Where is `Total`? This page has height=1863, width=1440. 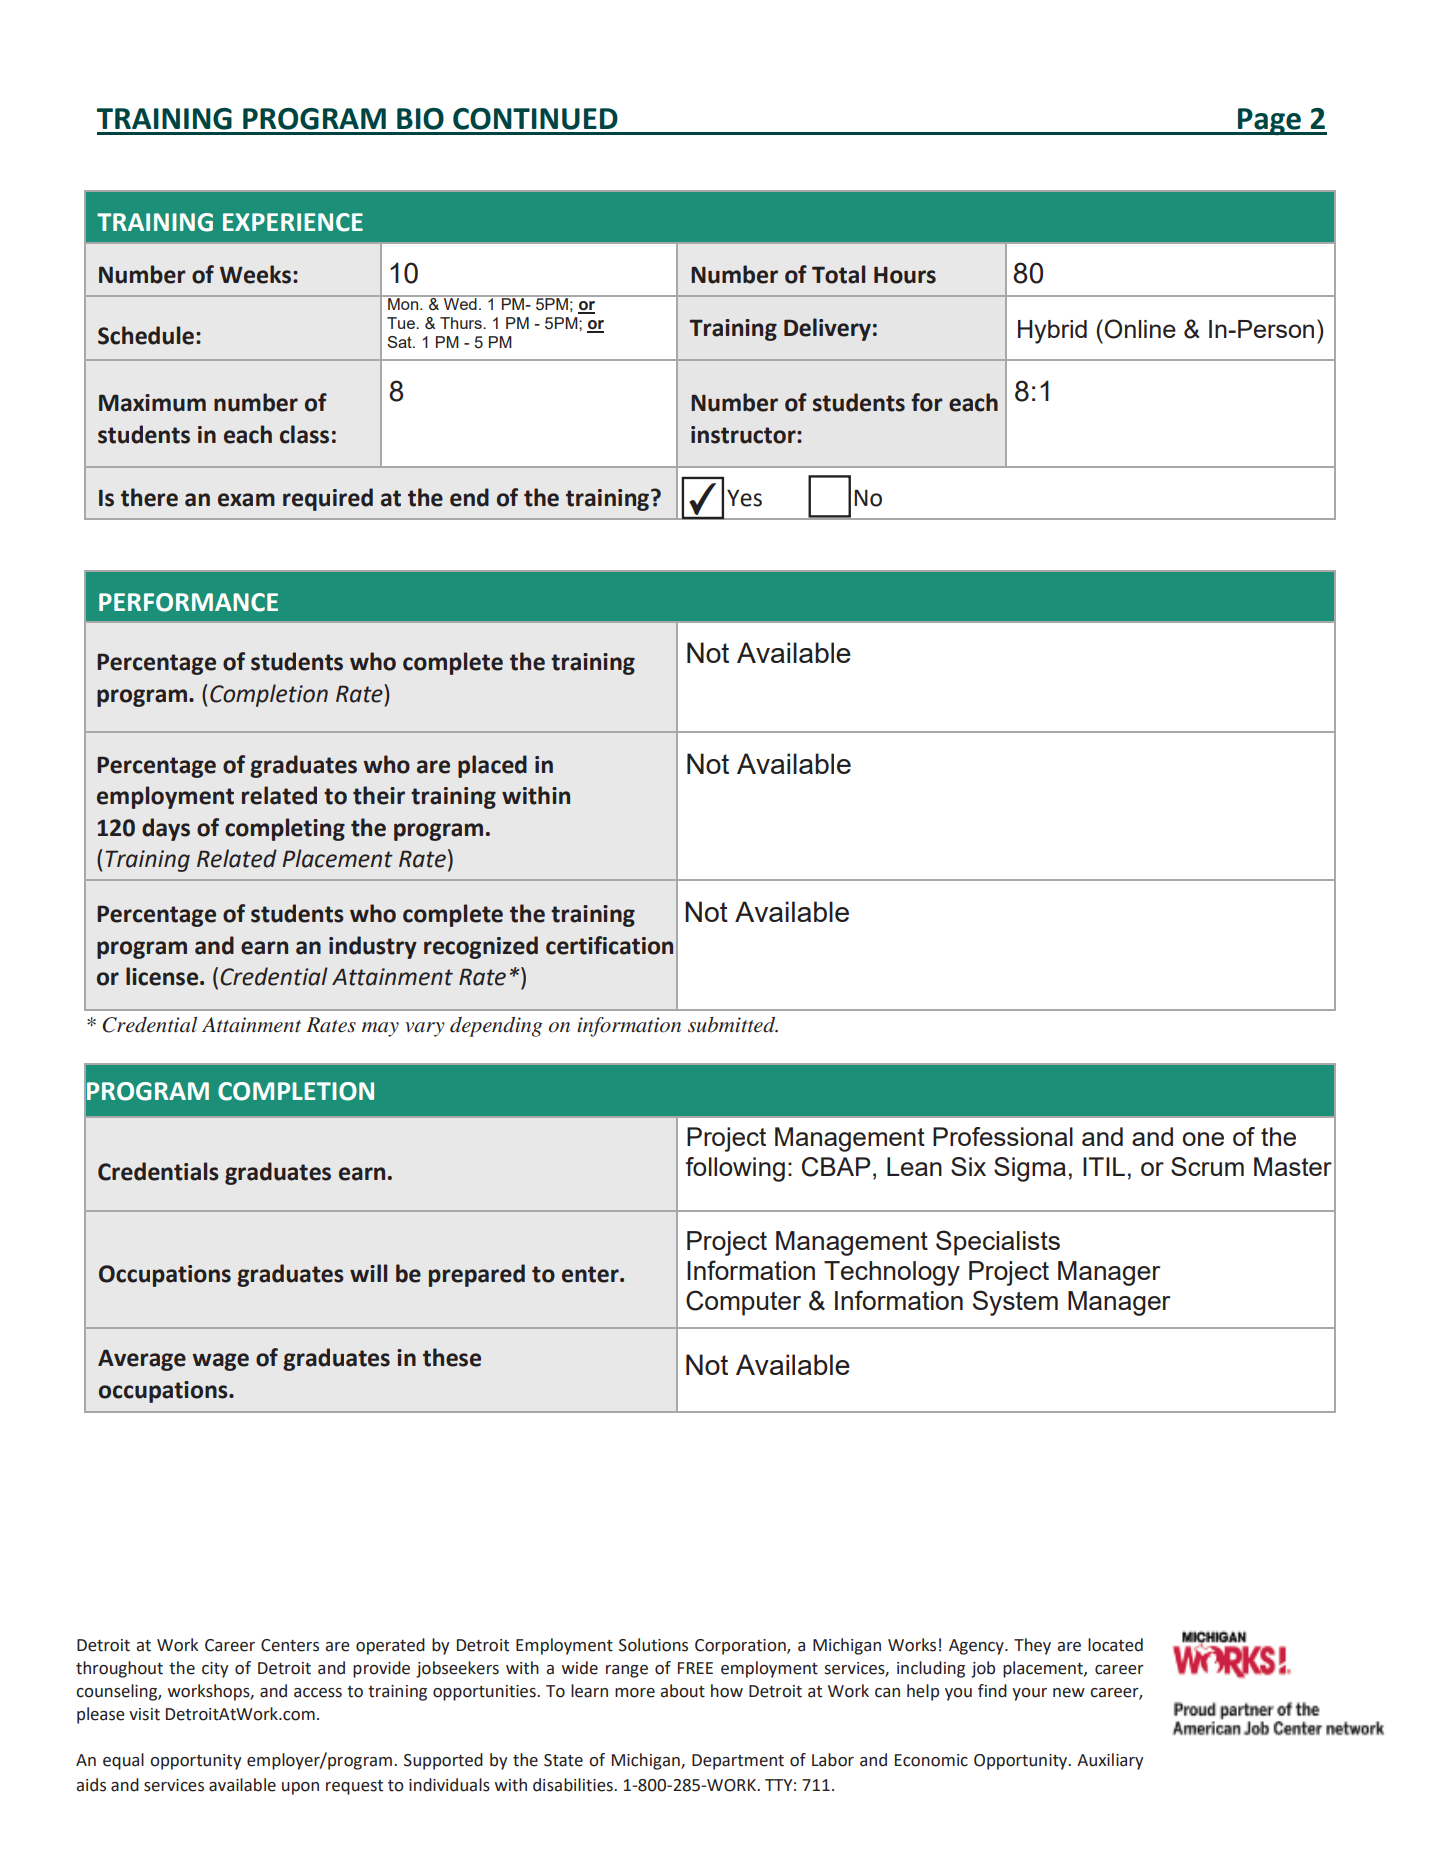
Total is located at coordinates (838, 274).
